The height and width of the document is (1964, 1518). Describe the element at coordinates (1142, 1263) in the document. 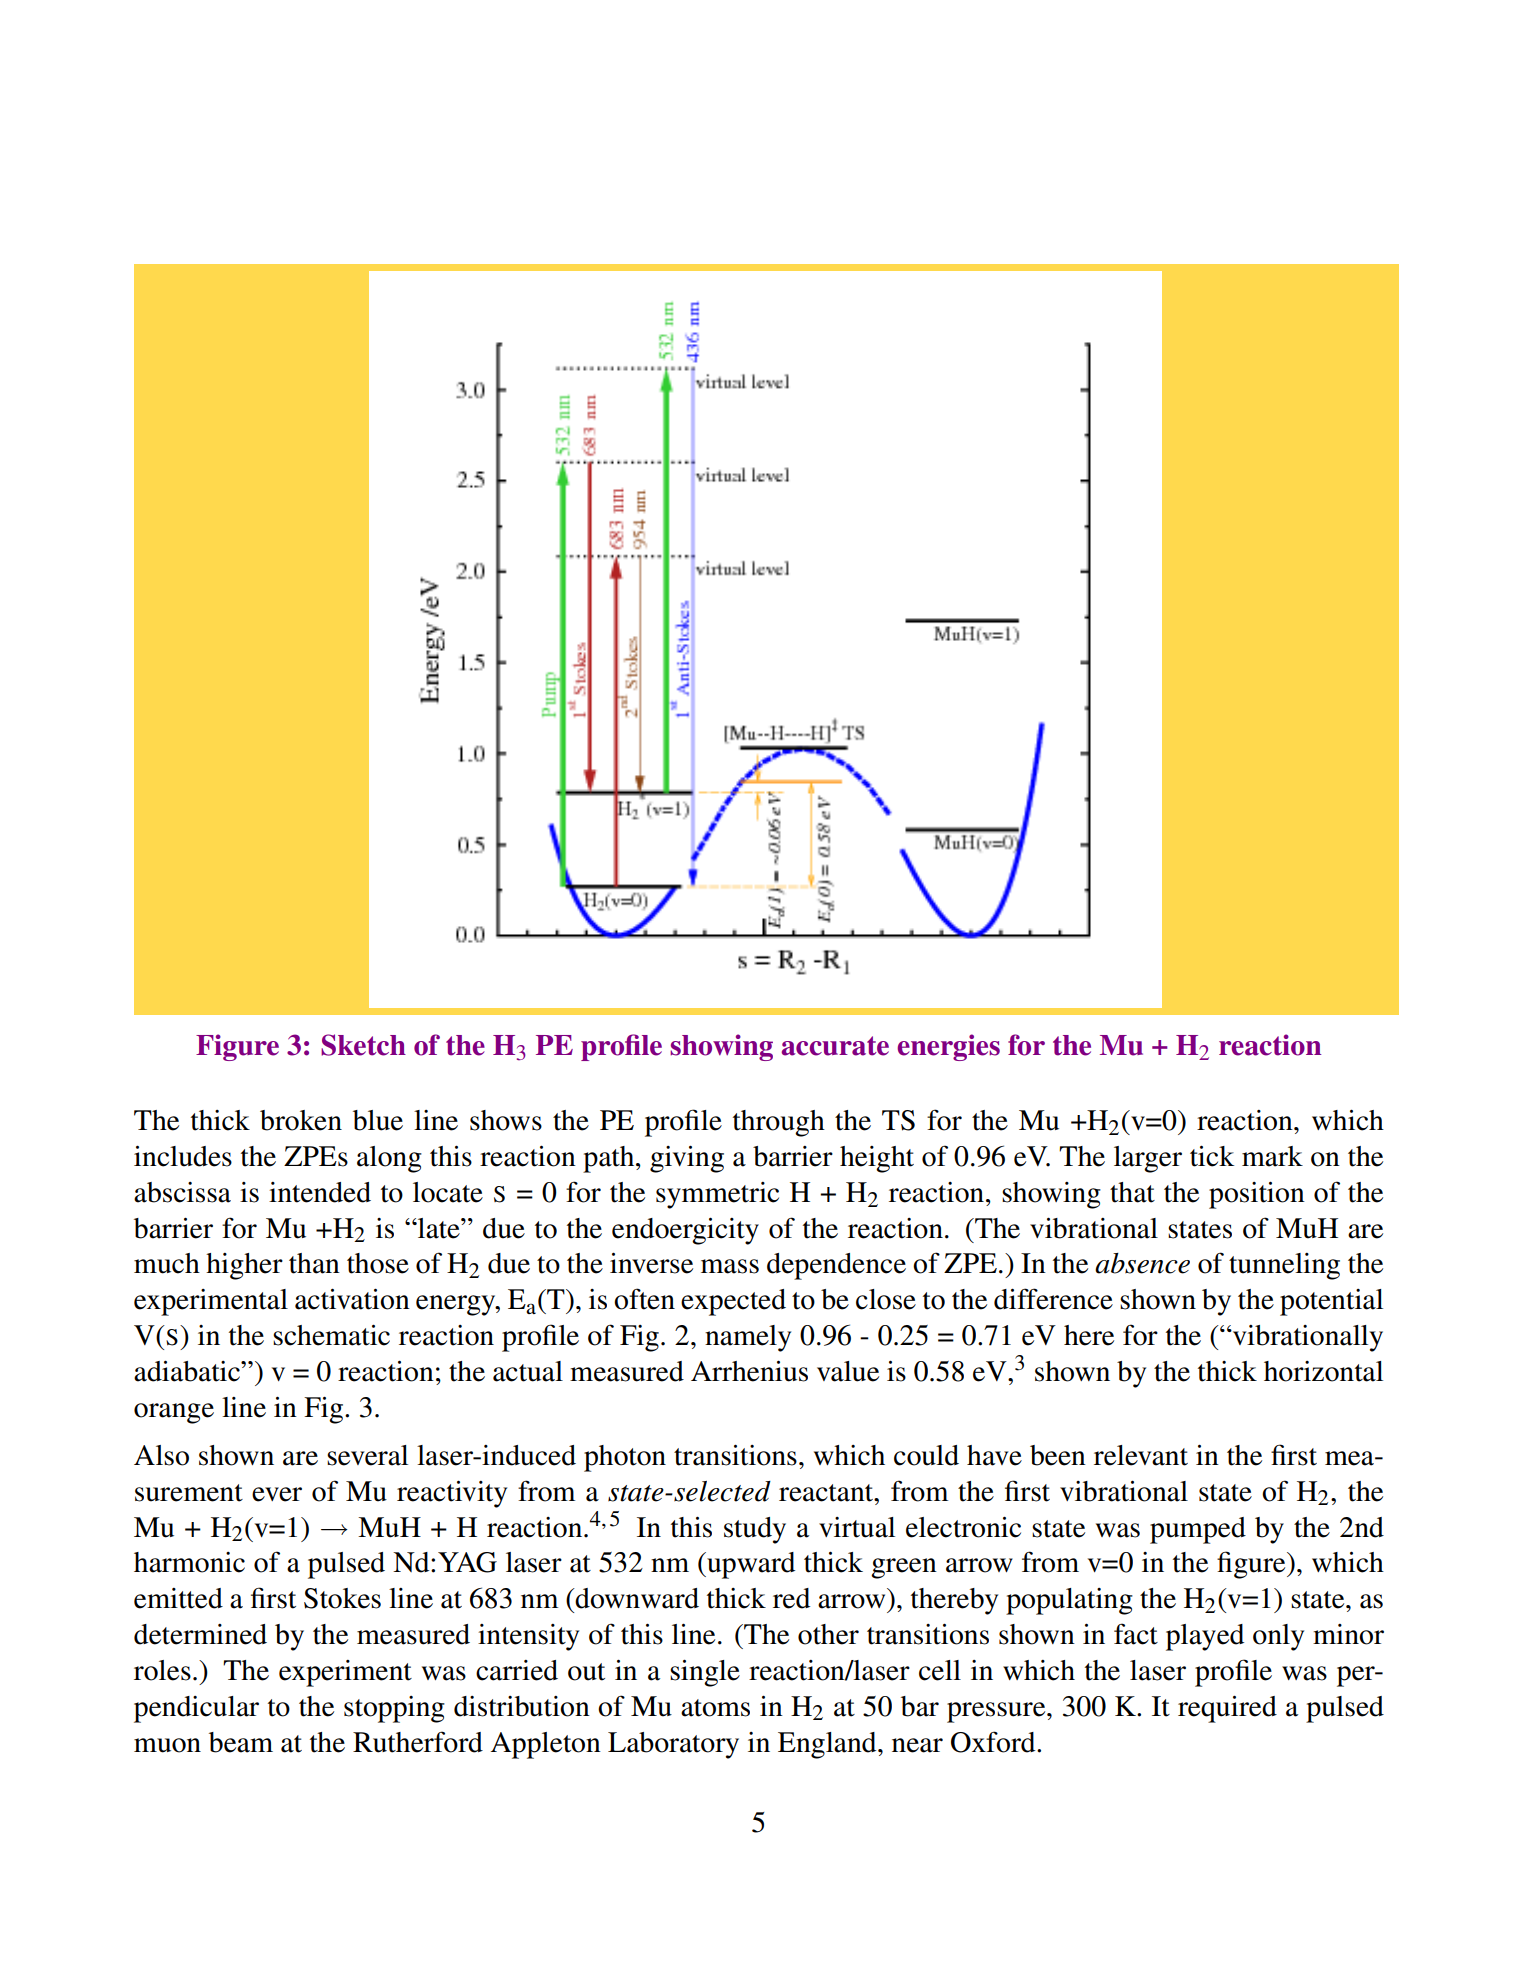

I see `absence` at that location.
